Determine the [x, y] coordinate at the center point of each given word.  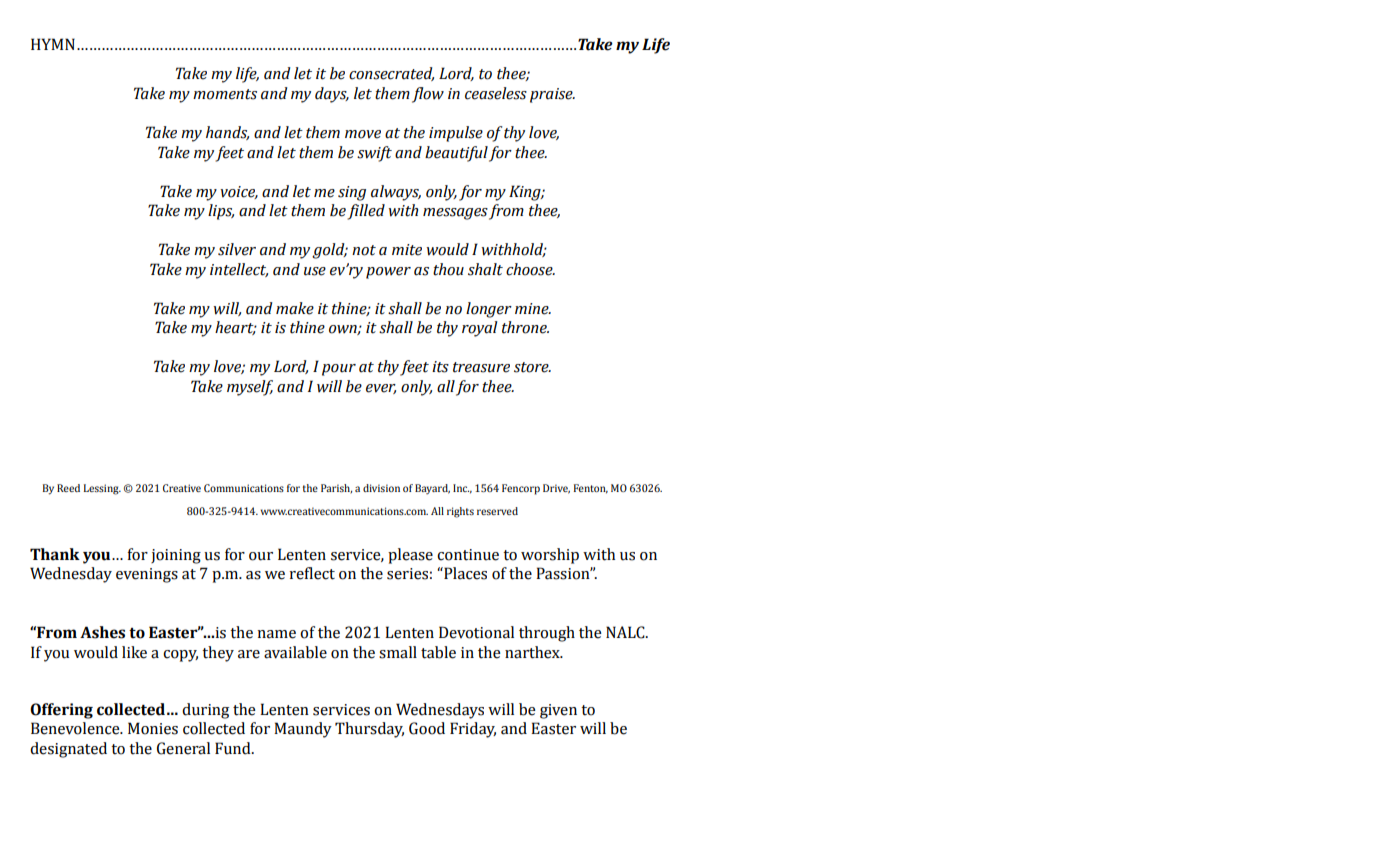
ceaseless [496, 93]
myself [250, 388]
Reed [68, 488]
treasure [481, 367]
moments [225, 94]
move [363, 134]
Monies [153, 728]
